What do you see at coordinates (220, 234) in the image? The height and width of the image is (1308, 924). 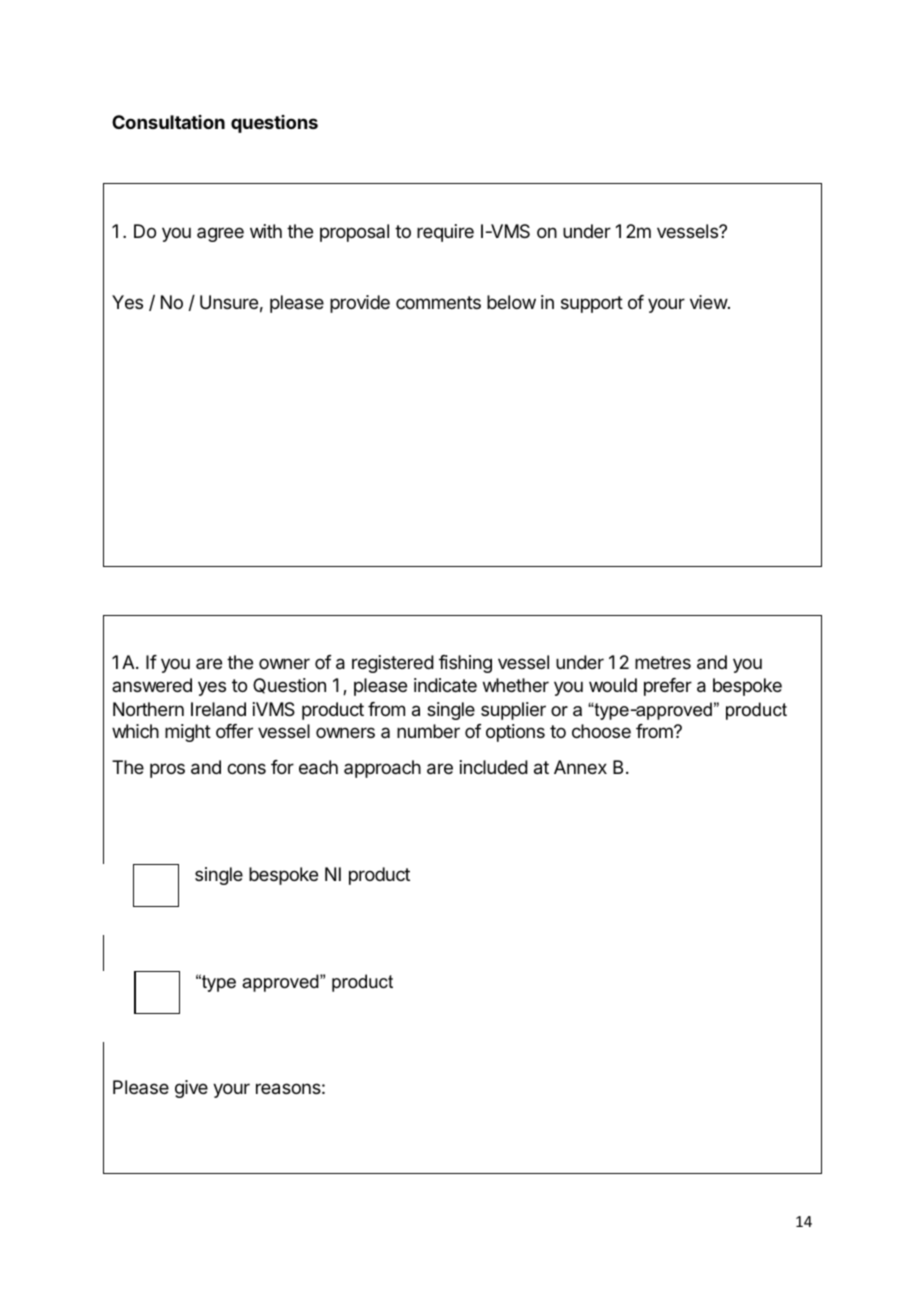 I see `agree` at bounding box center [220, 234].
